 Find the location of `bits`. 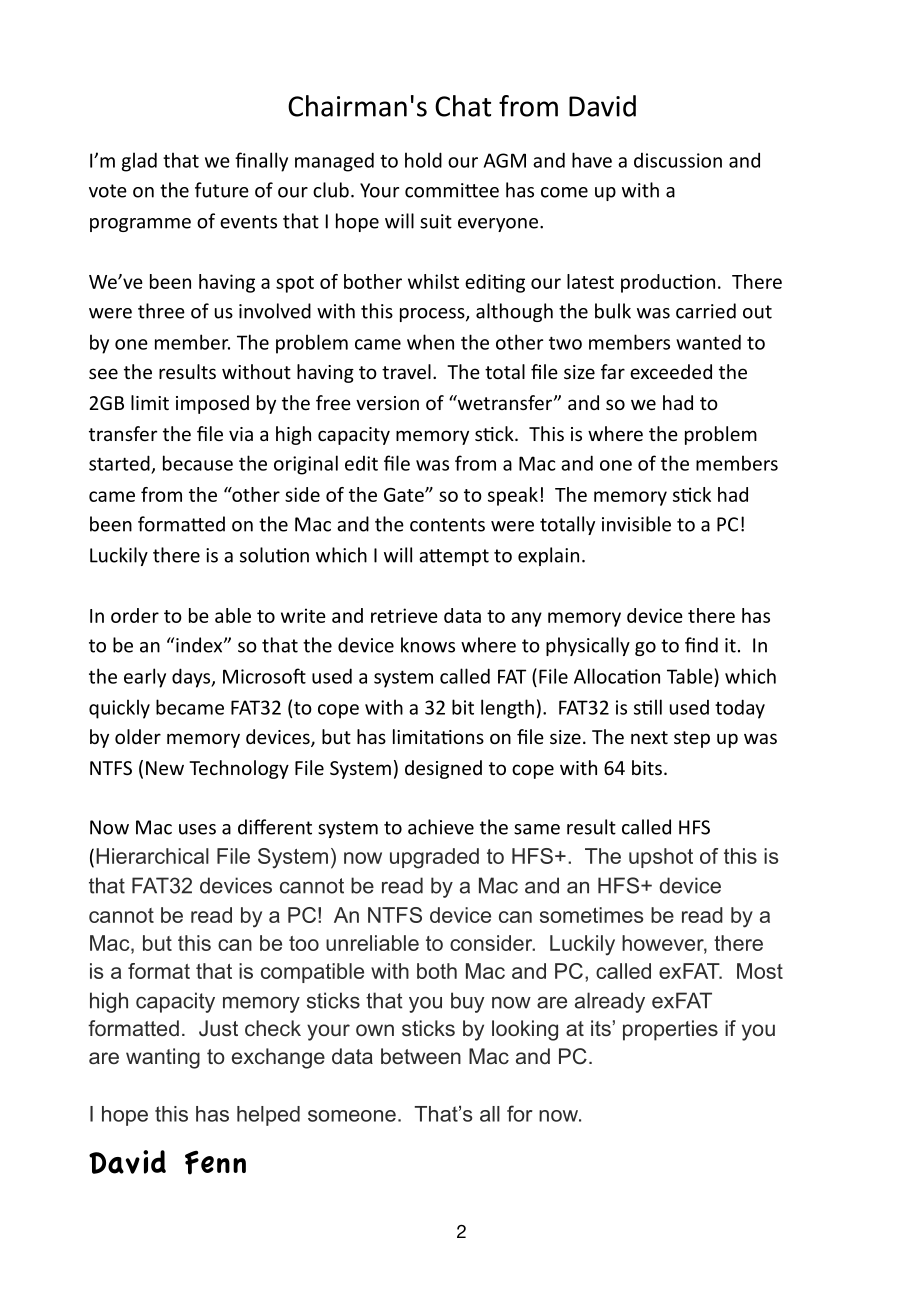

bits is located at coordinates (647, 767).
